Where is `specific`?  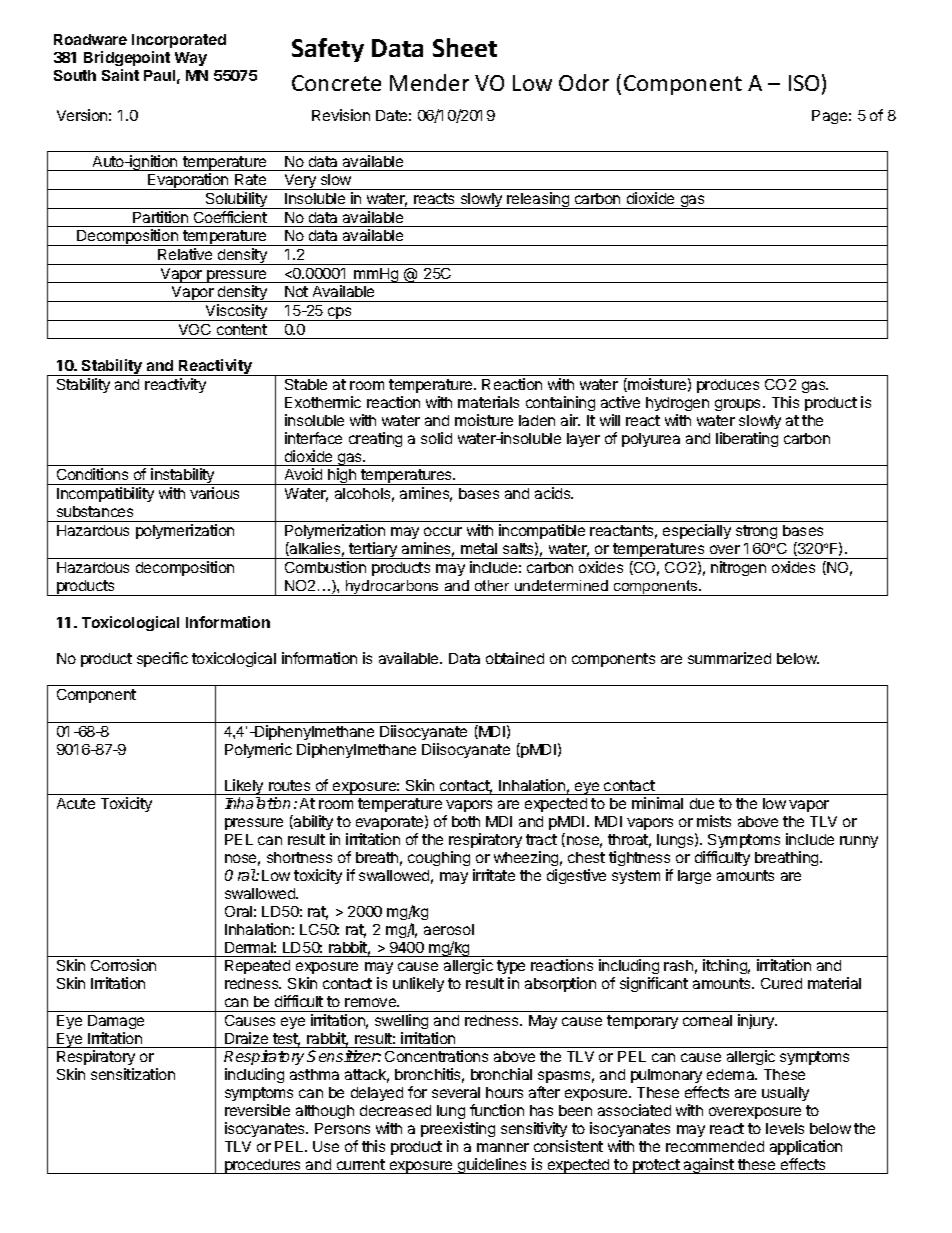 specific is located at coordinates (162, 659).
